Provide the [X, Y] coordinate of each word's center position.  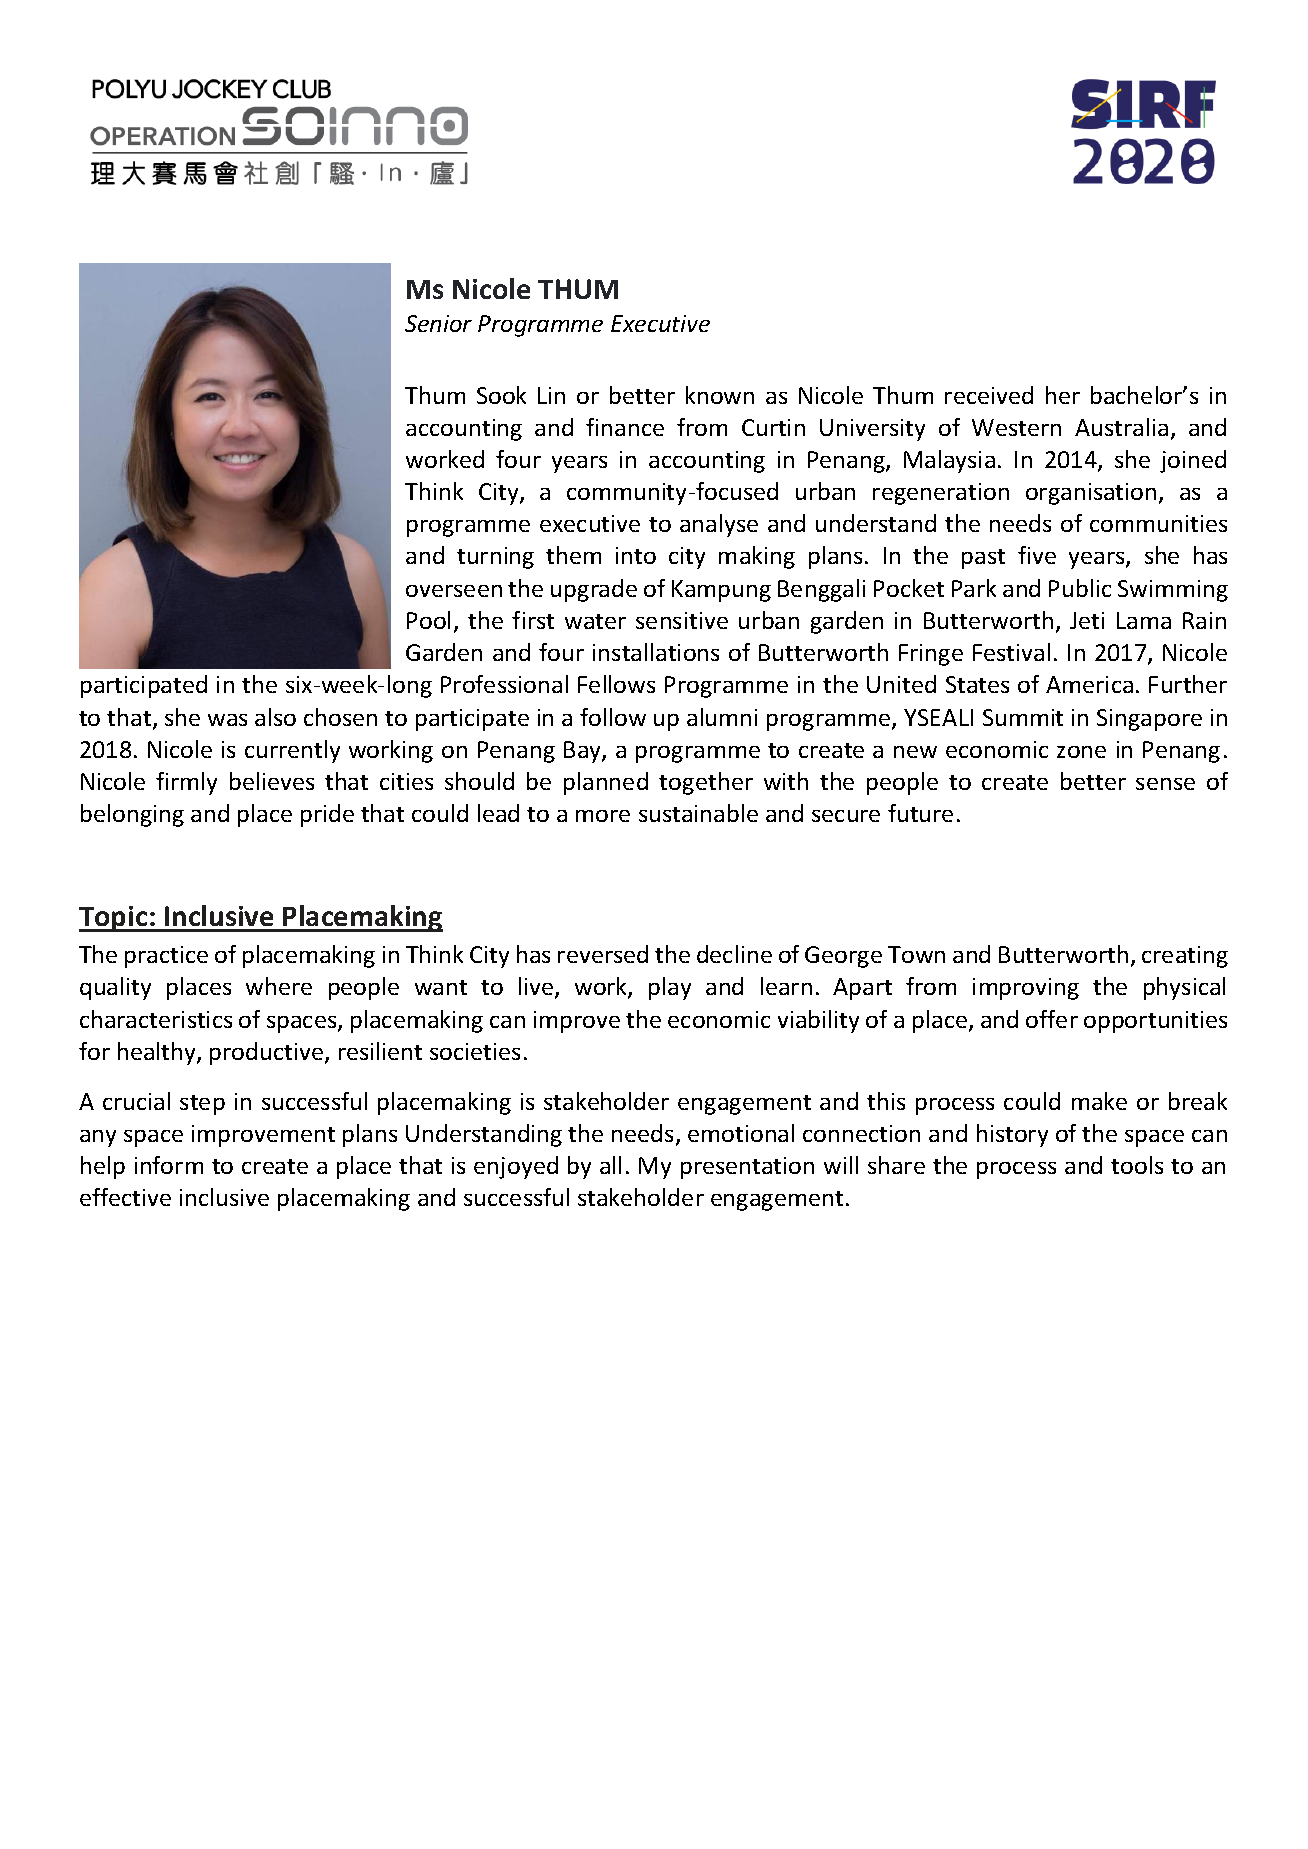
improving [1026, 989]
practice [166, 957]
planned [606, 783]
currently [292, 751]
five [1037, 555]
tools [1137, 1165]
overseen [454, 591]
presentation [747, 1168]
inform [169, 1165]
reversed [603, 954]
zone [1081, 752]
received [989, 395]
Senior [438, 323]
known [720, 395]
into [636, 555]
